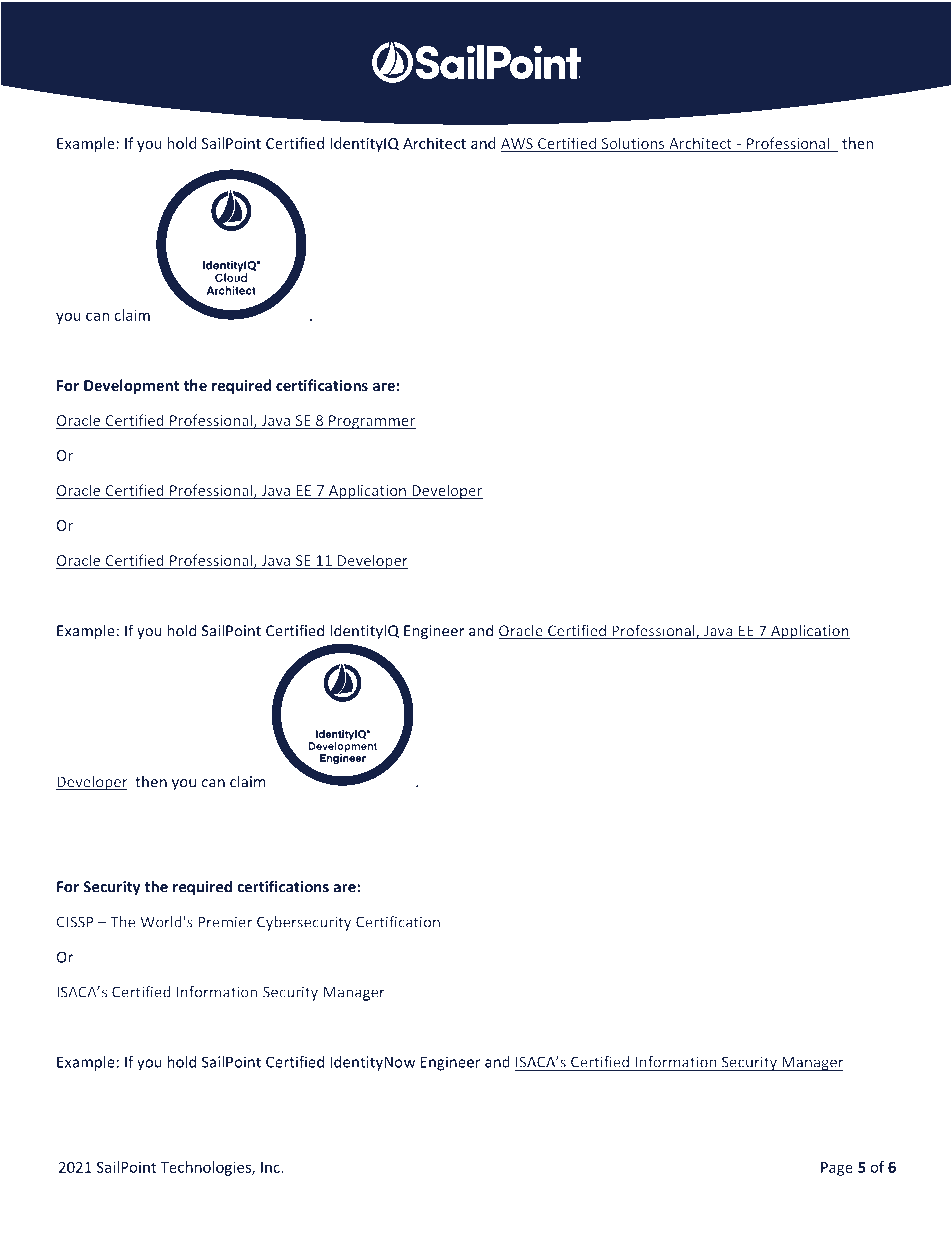  Describe the element at coordinates (837, 1169) in the page. I see `Page` at that location.
